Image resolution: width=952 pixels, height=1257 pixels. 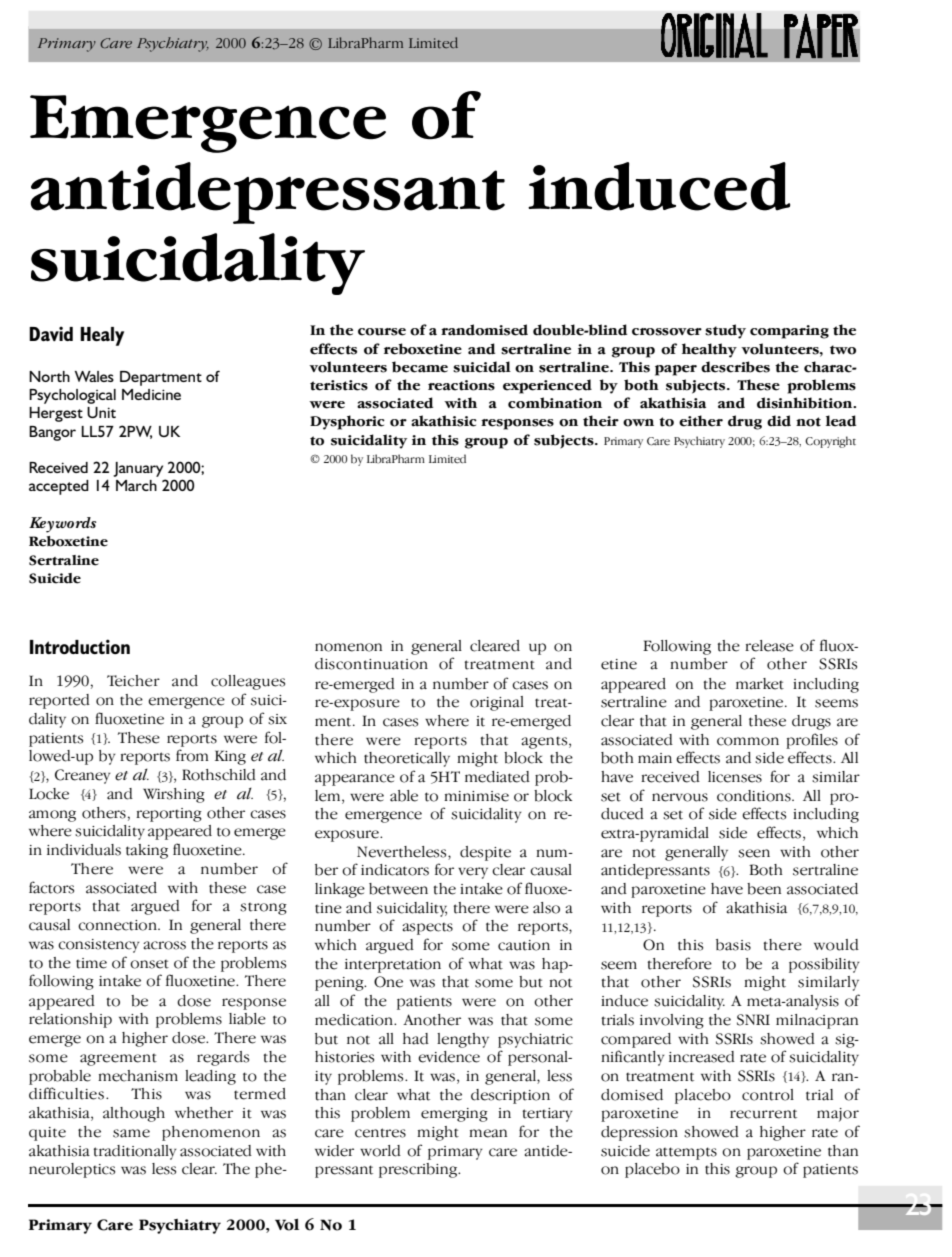 What do you see at coordinates (102, 336) in the screenshot?
I see `Healy` at bounding box center [102, 336].
